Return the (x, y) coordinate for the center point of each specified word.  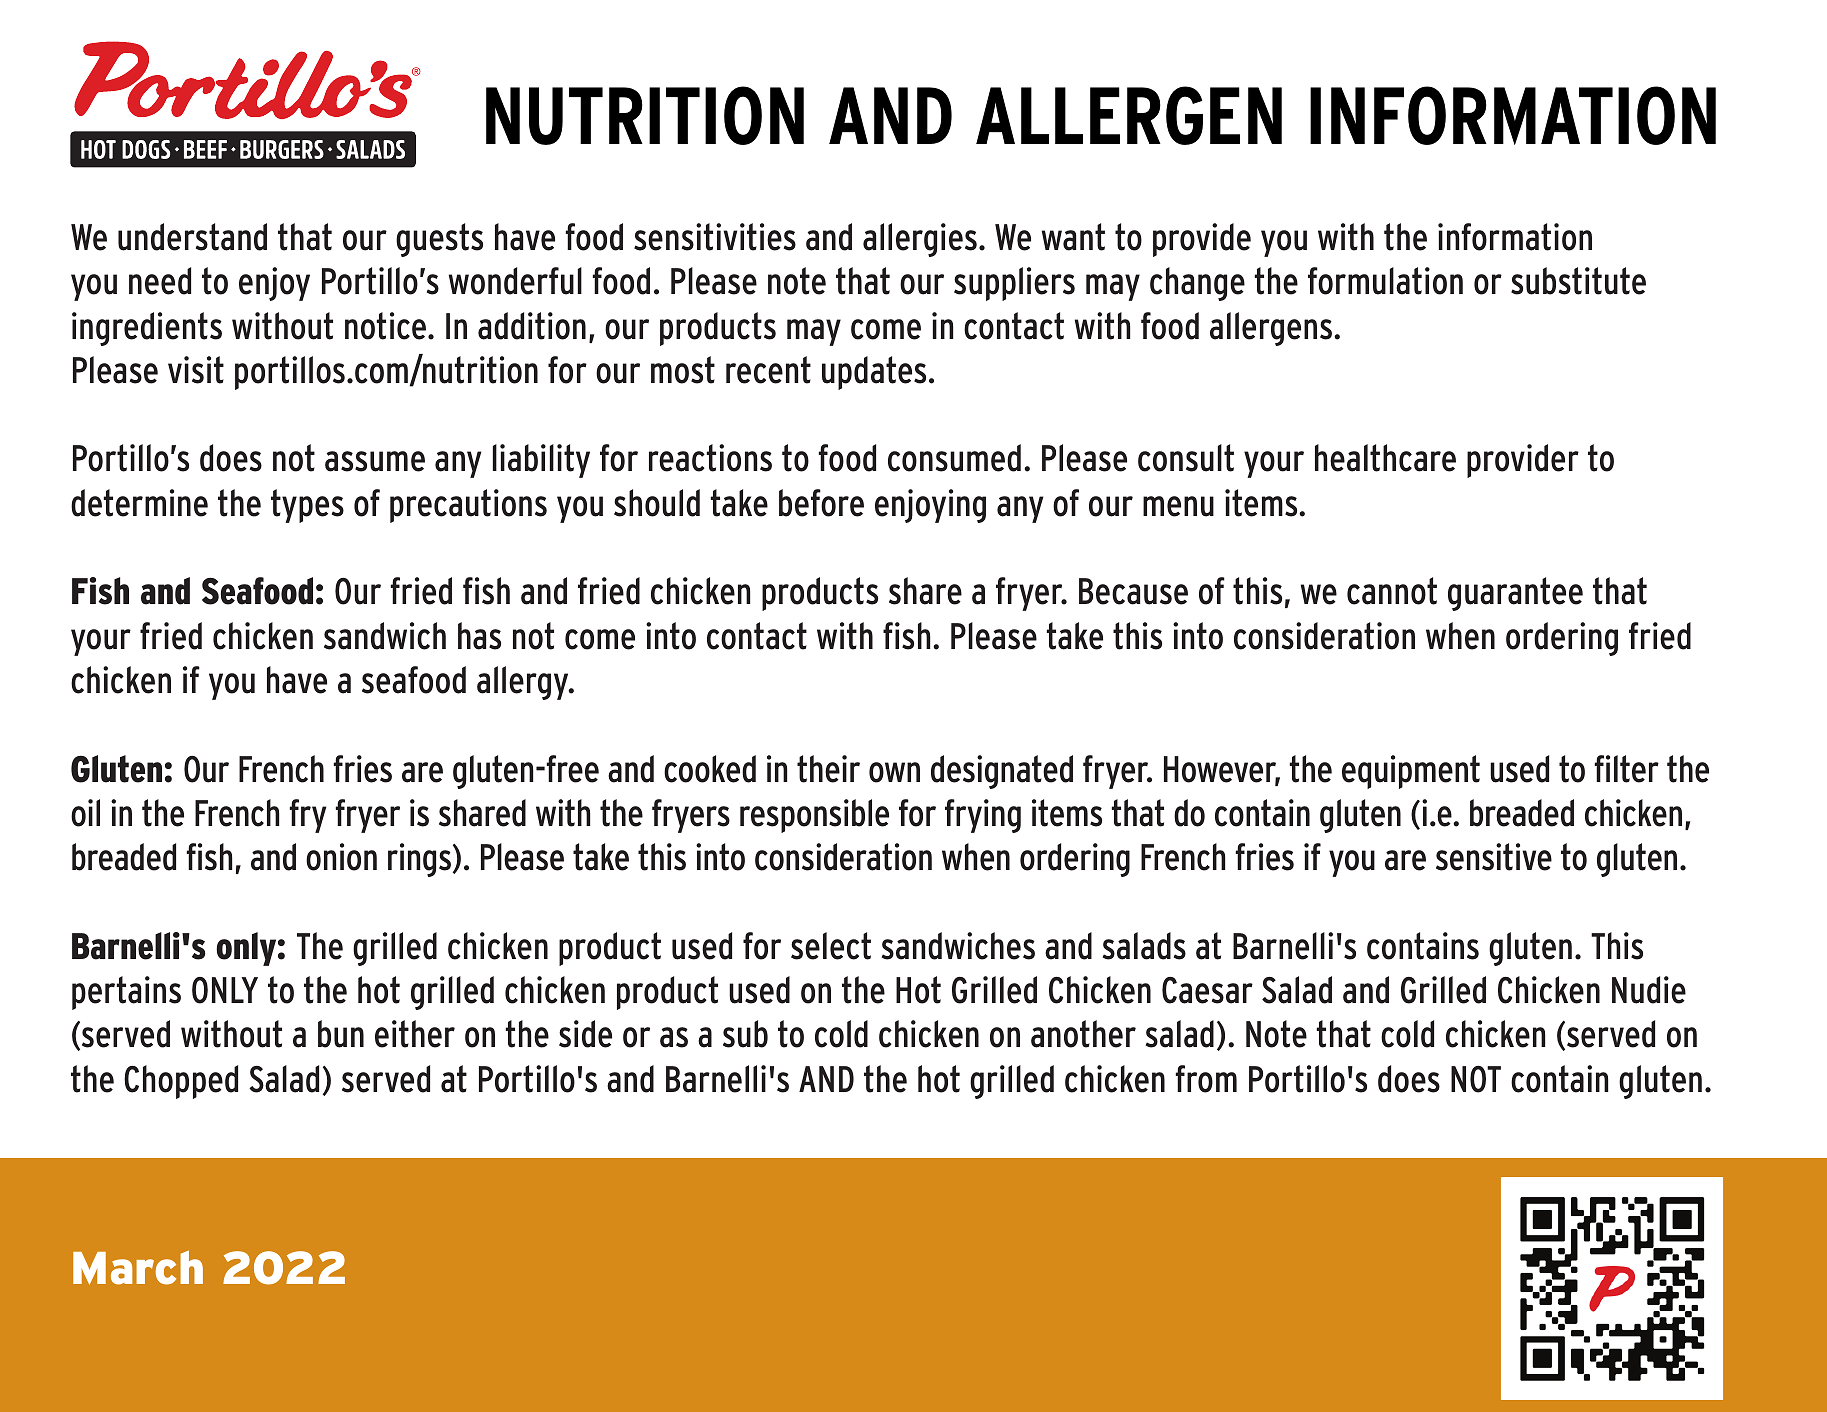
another (1083, 1034)
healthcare (1385, 458)
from (1206, 1079)
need (160, 281)
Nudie (1649, 990)
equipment (1411, 772)
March (138, 1267)
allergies (920, 240)
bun (341, 1034)
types (307, 506)
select (831, 946)
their (828, 769)
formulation (1385, 281)
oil (85, 813)
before (821, 503)
